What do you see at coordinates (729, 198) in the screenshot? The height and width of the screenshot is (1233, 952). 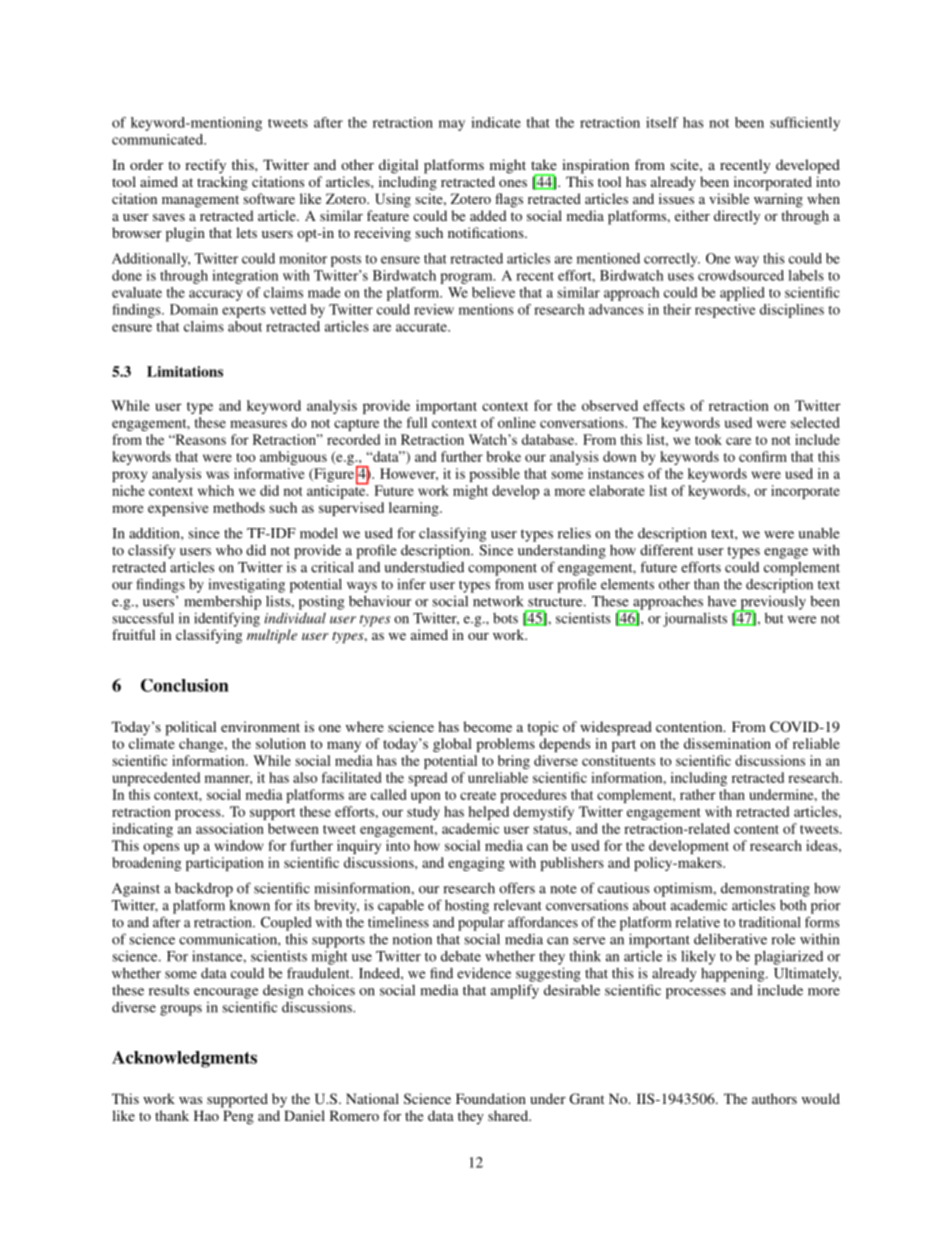 I see `visible` at bounding box center [729, 198].
